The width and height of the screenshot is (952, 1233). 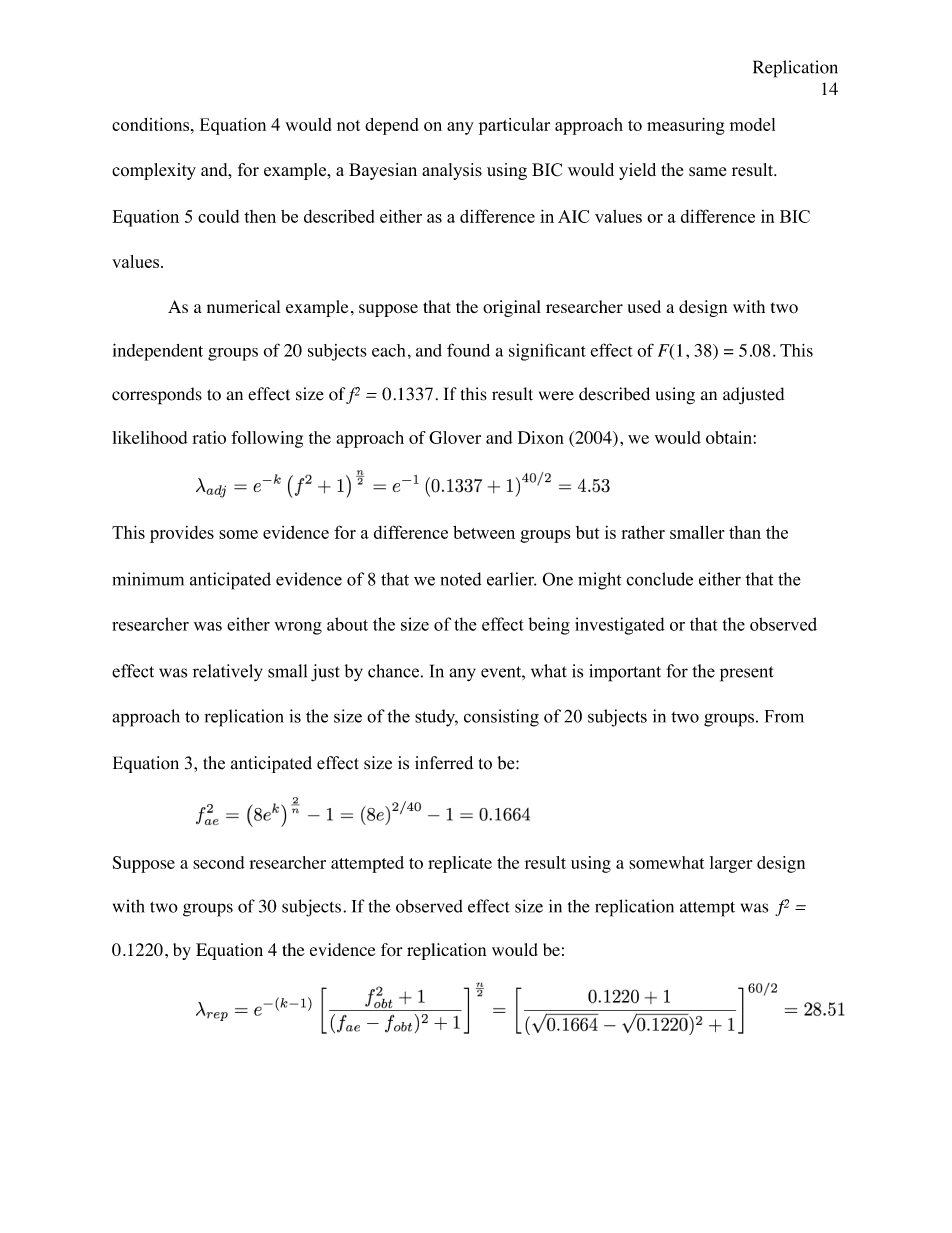 What do you see at coordinates (452, 171) in the screenshot?
I see `analysis` at bounding box center [452, 171].
